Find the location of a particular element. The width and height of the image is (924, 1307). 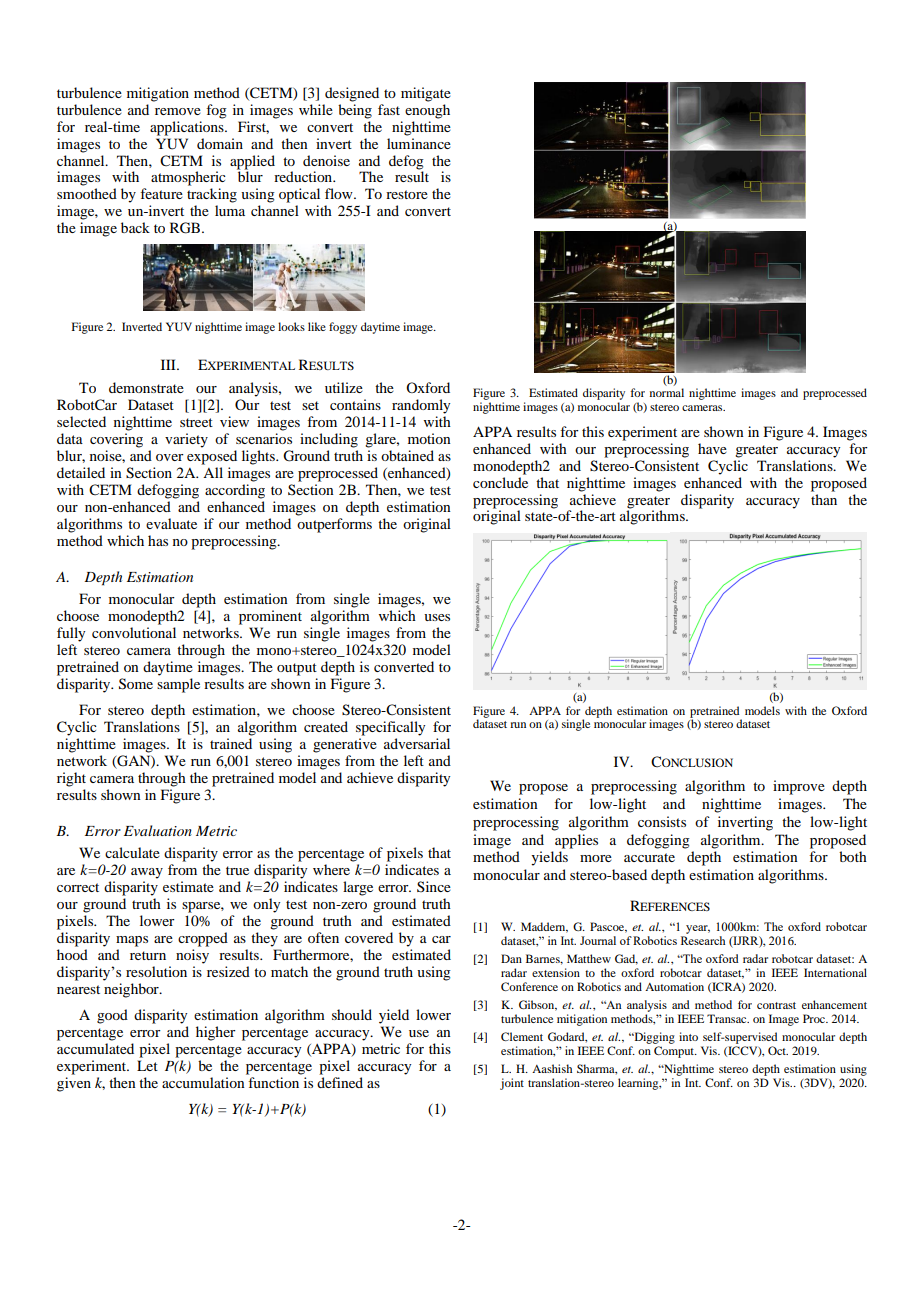

motion is located at coordinates (429, 438).
